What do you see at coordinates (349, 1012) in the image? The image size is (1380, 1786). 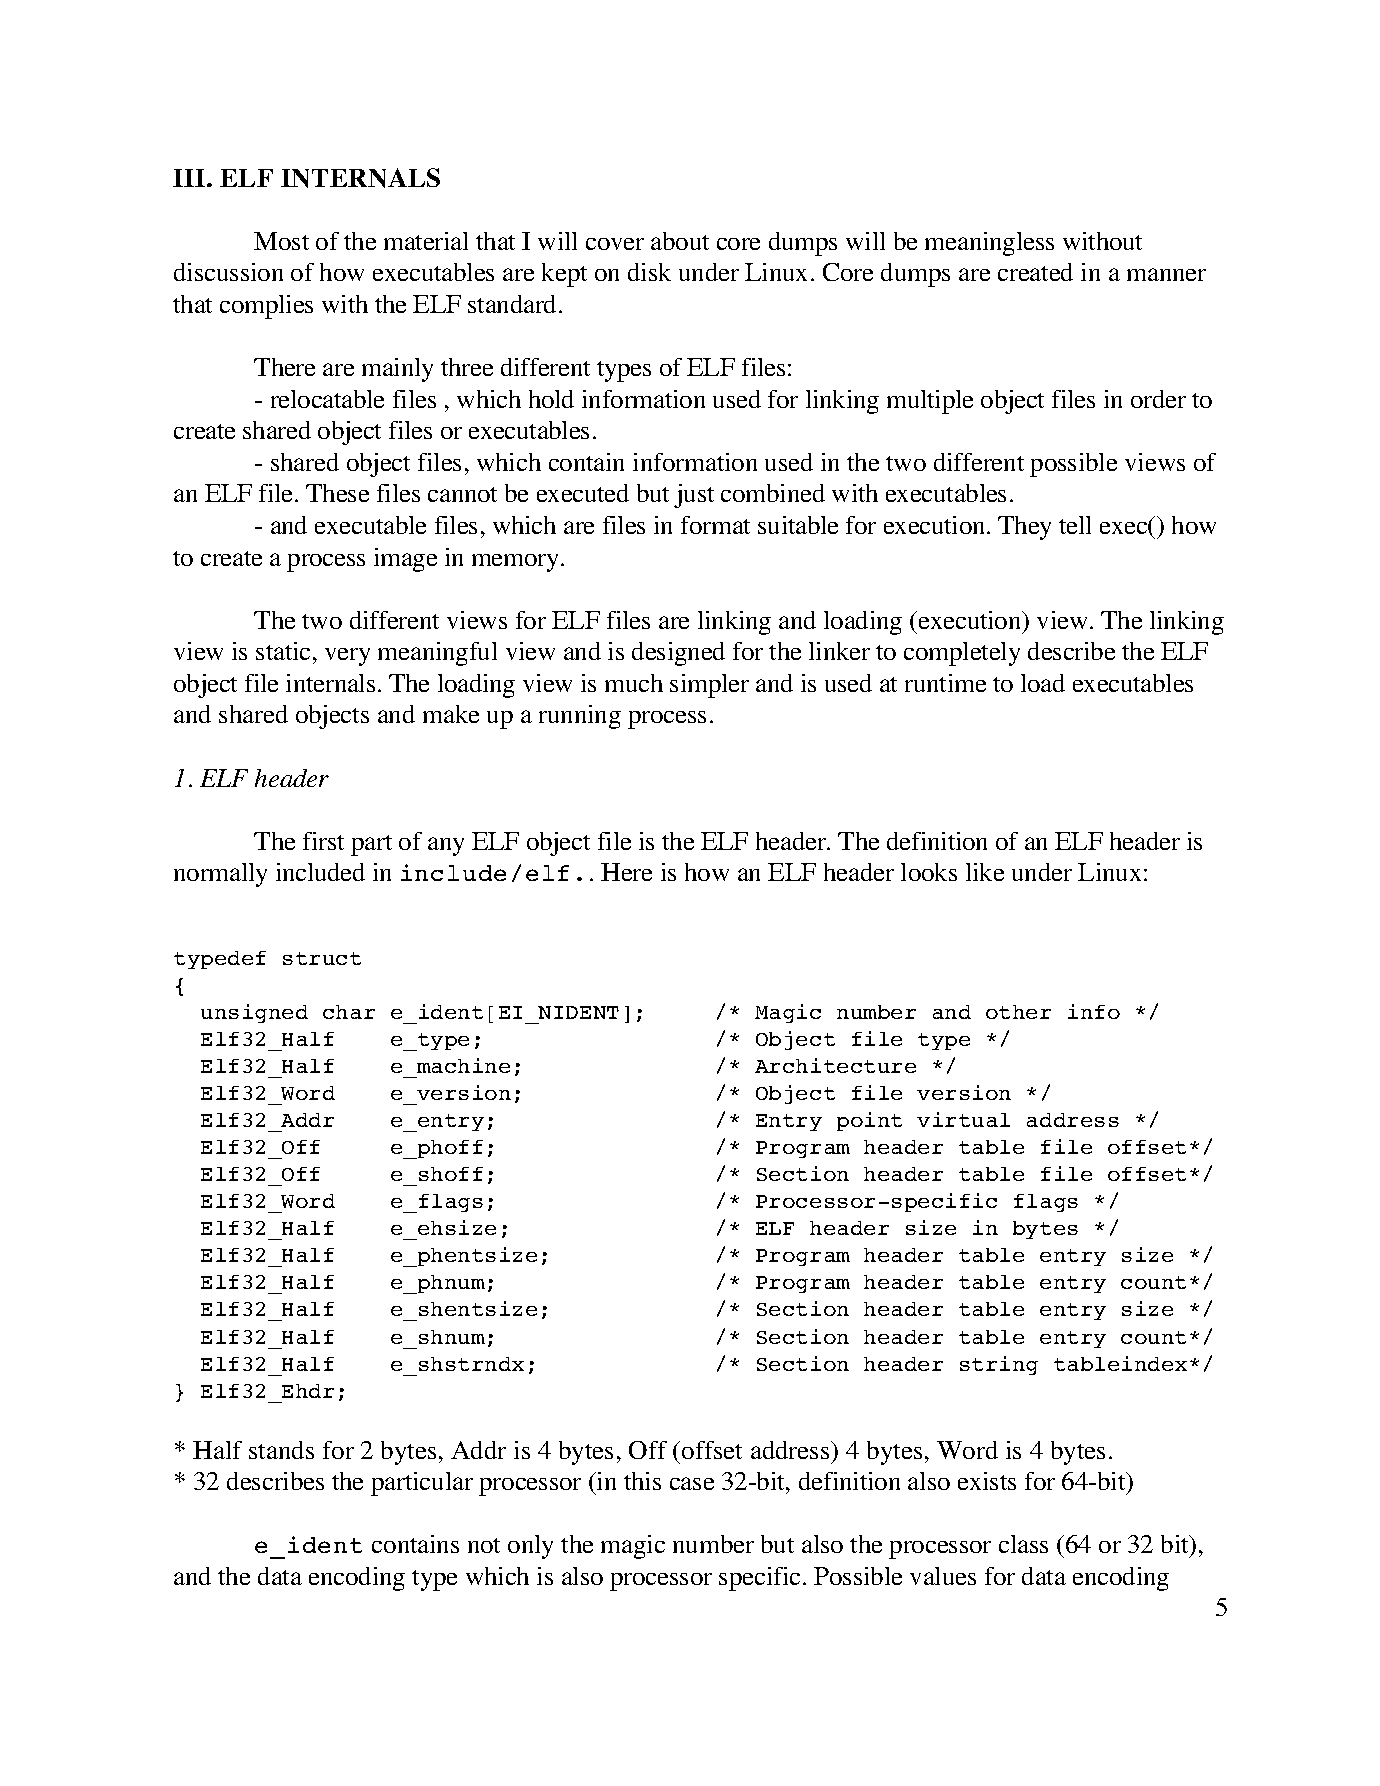 I see `char` at bounding box center [349, 1012].
